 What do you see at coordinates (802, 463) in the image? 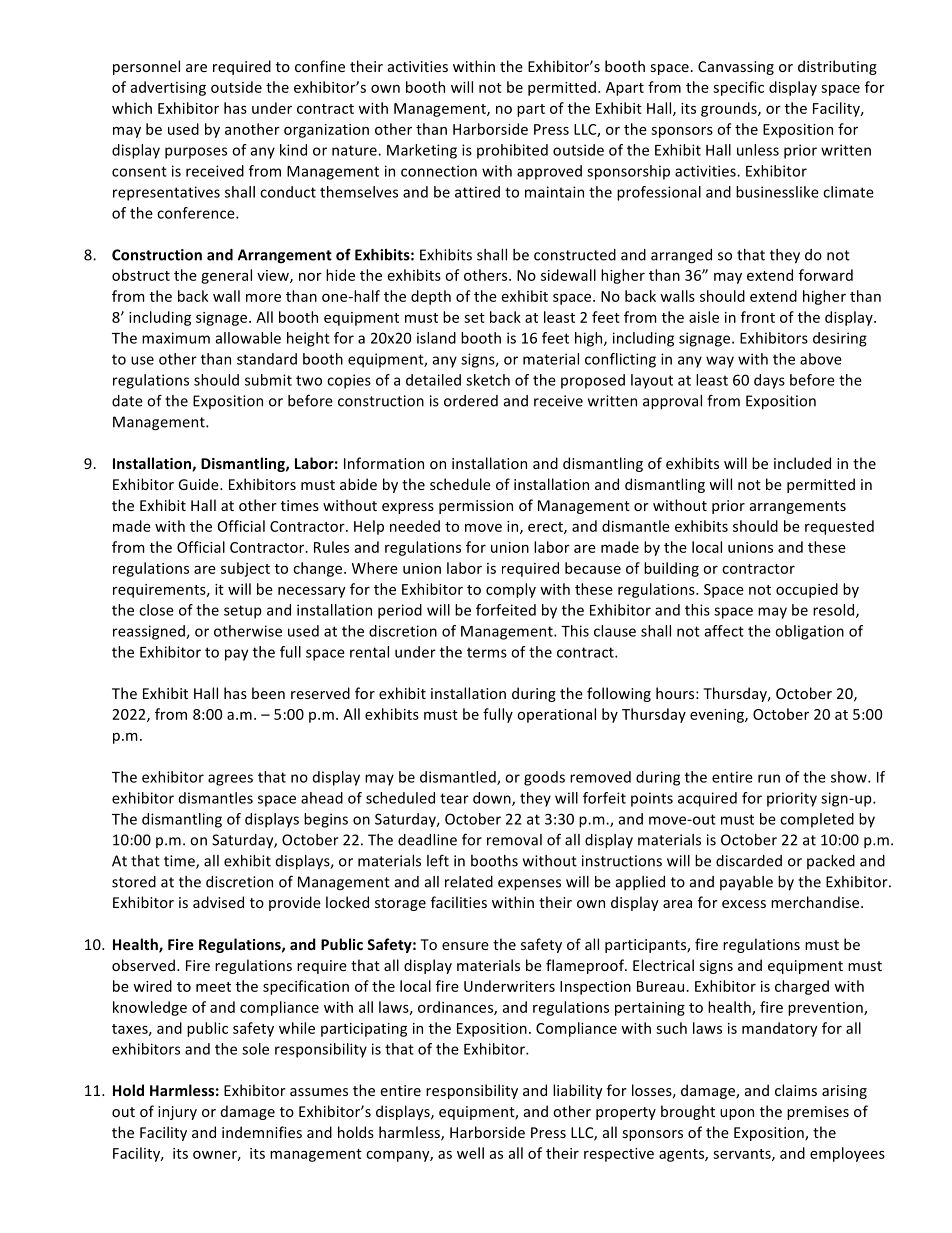
I see `included` at bounding box center [802, 463].
